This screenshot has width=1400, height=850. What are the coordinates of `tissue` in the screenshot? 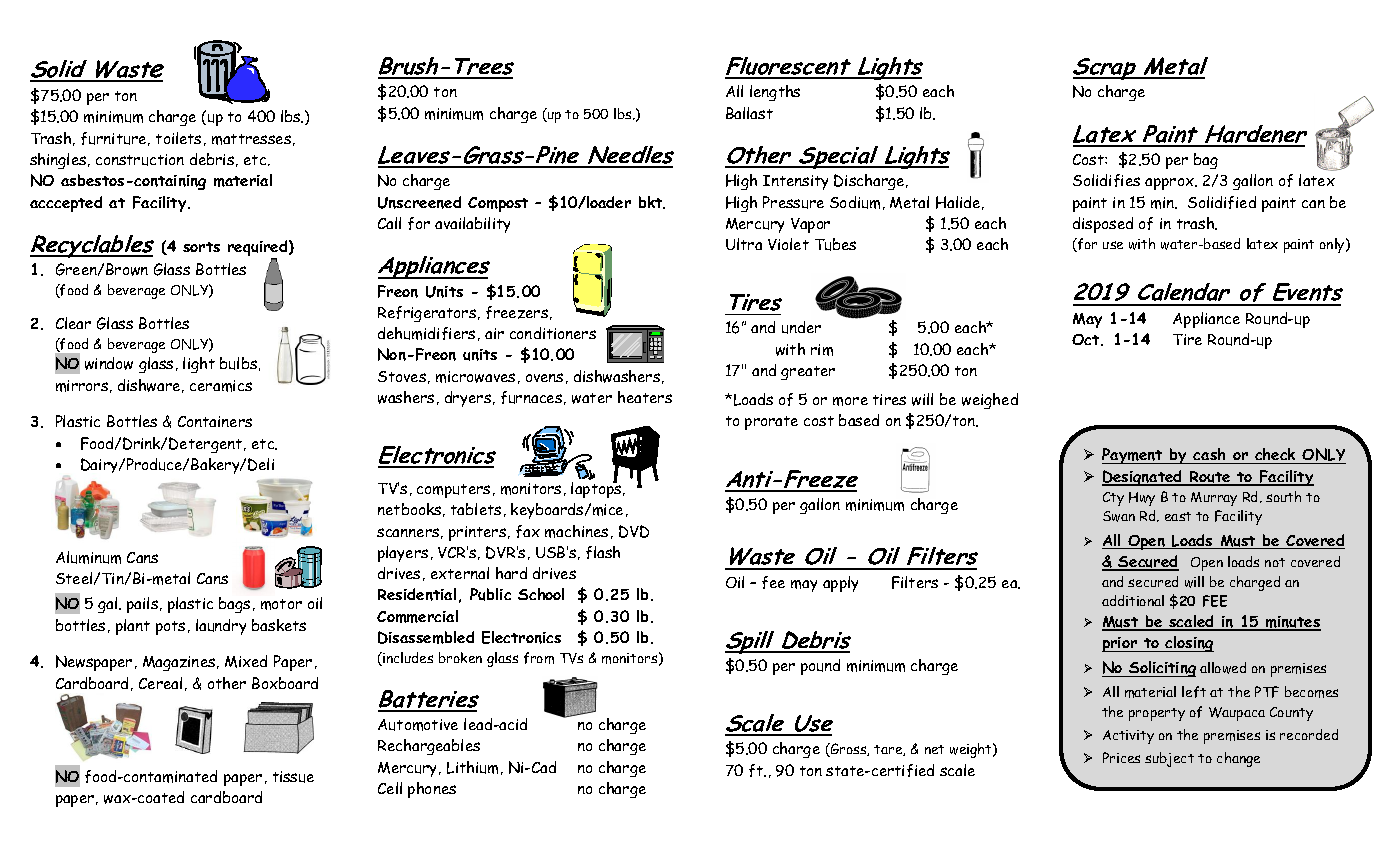 It's located at (293, 777).
